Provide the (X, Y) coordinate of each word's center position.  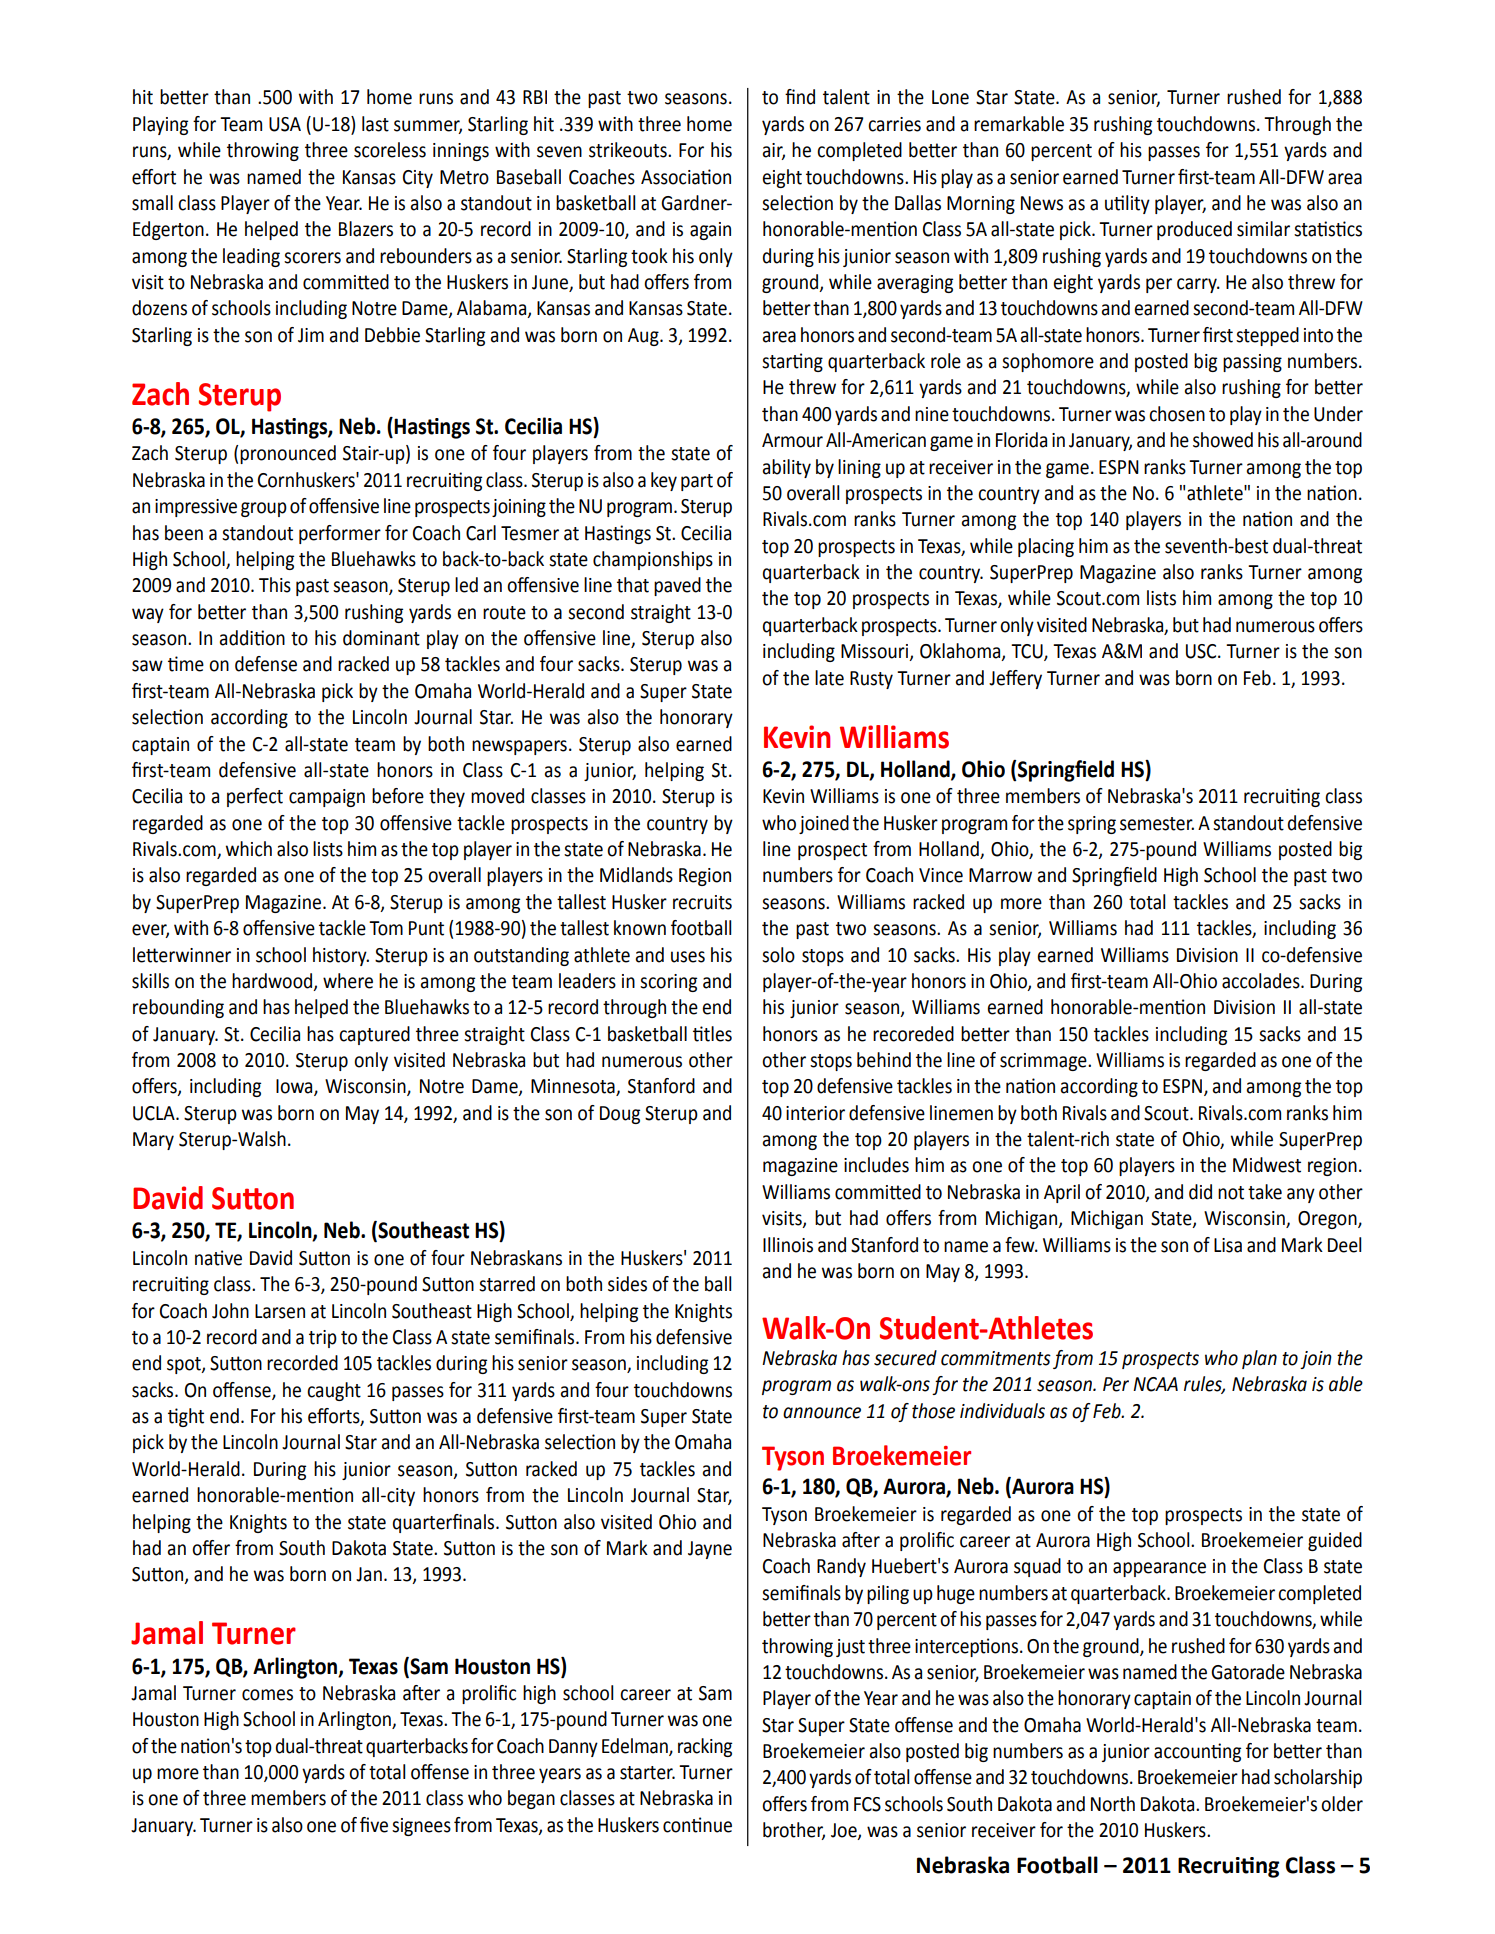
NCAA (1155, 1384)
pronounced (288, 454)
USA (285, 124)
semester (1157, 824)
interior (815, 1113)
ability (786, 468)
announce (822, 1413)
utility (1127, 204)
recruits (702, 902)
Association (686, 177)
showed (1223, 440)
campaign (327, 798)
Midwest (1267, 1165)
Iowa (295, 1087)
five (374, 1825)
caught (334, 1391)
